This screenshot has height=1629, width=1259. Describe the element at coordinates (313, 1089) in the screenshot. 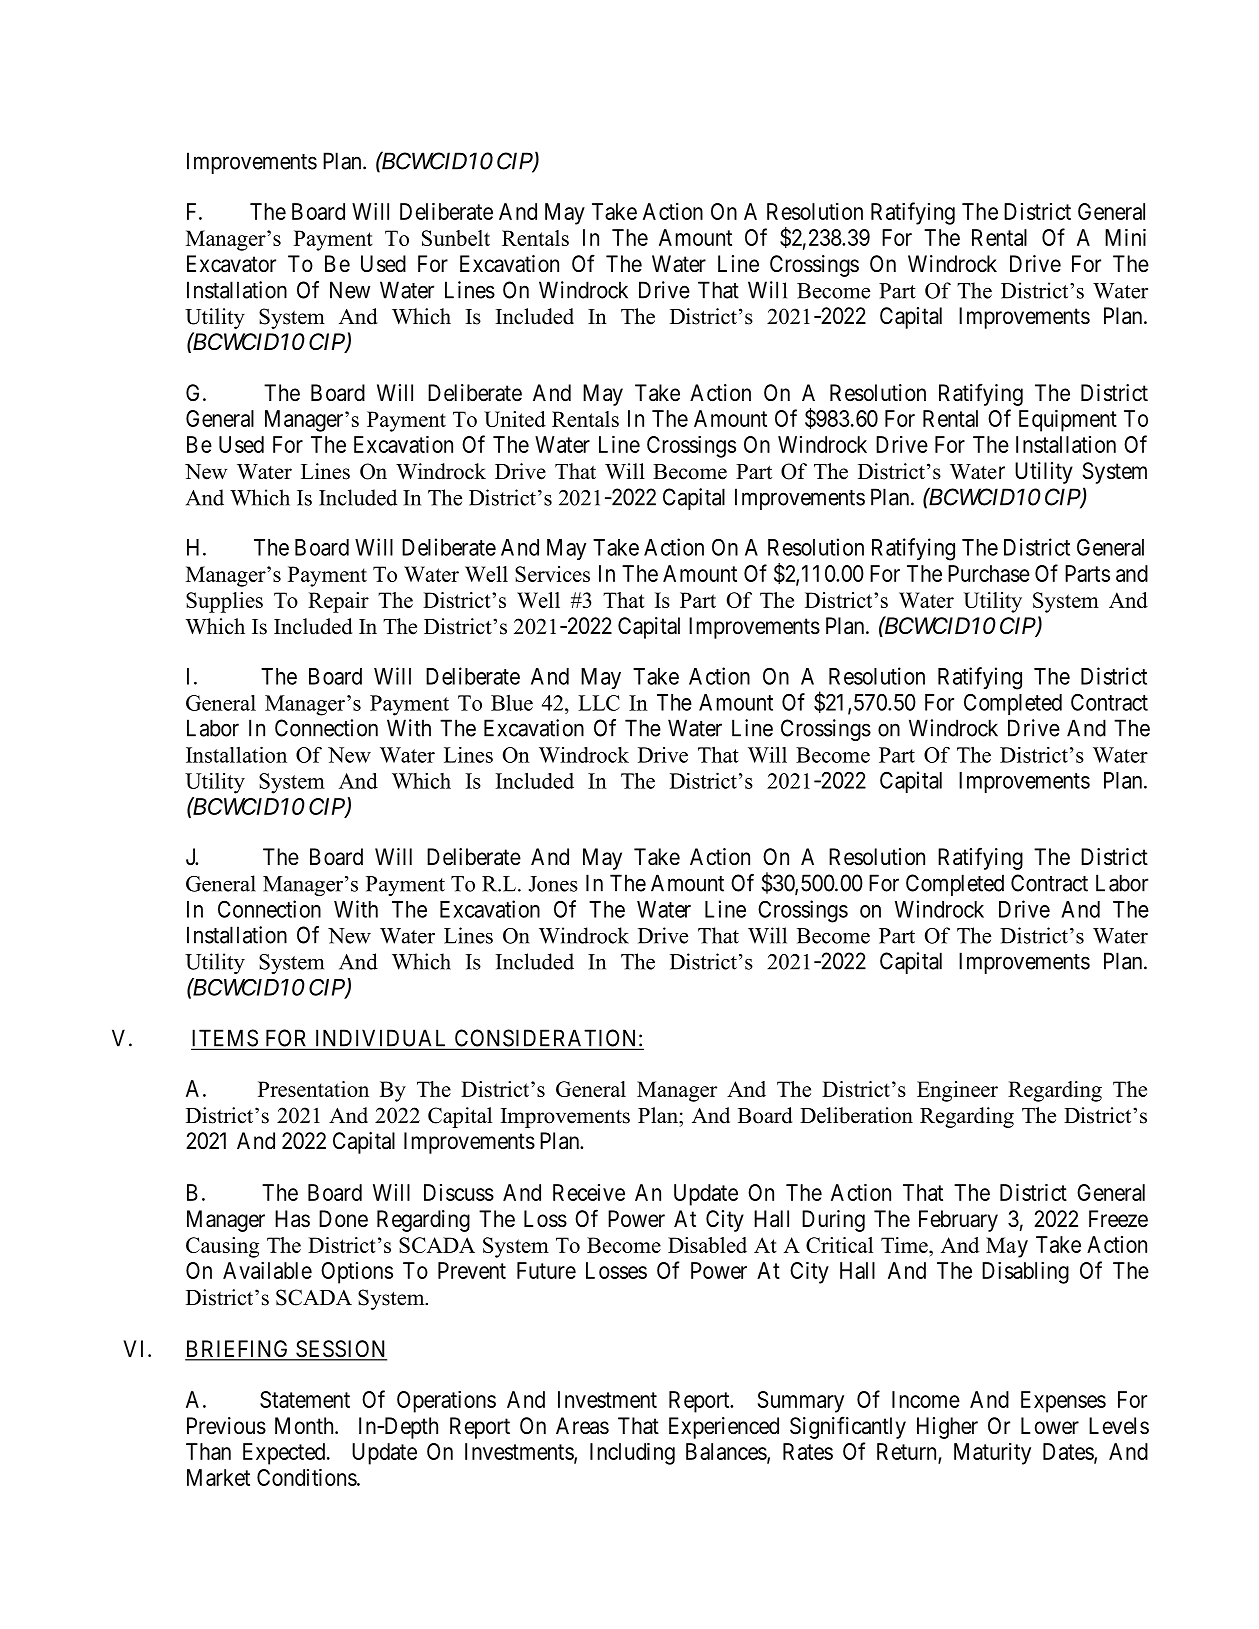

I see `Presentation` at that location.
